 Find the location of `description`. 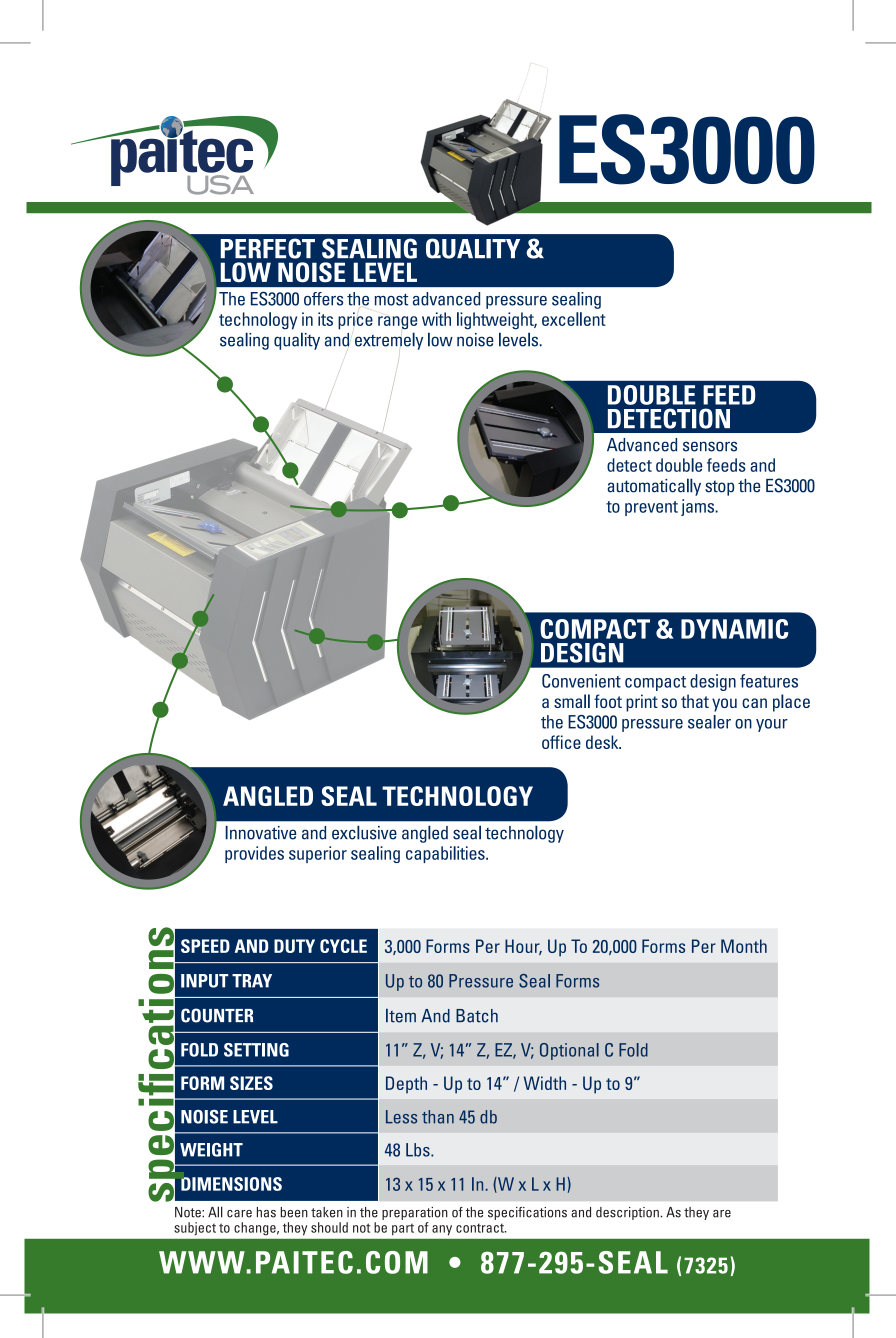

description is located at coordinates (628, 1213).
